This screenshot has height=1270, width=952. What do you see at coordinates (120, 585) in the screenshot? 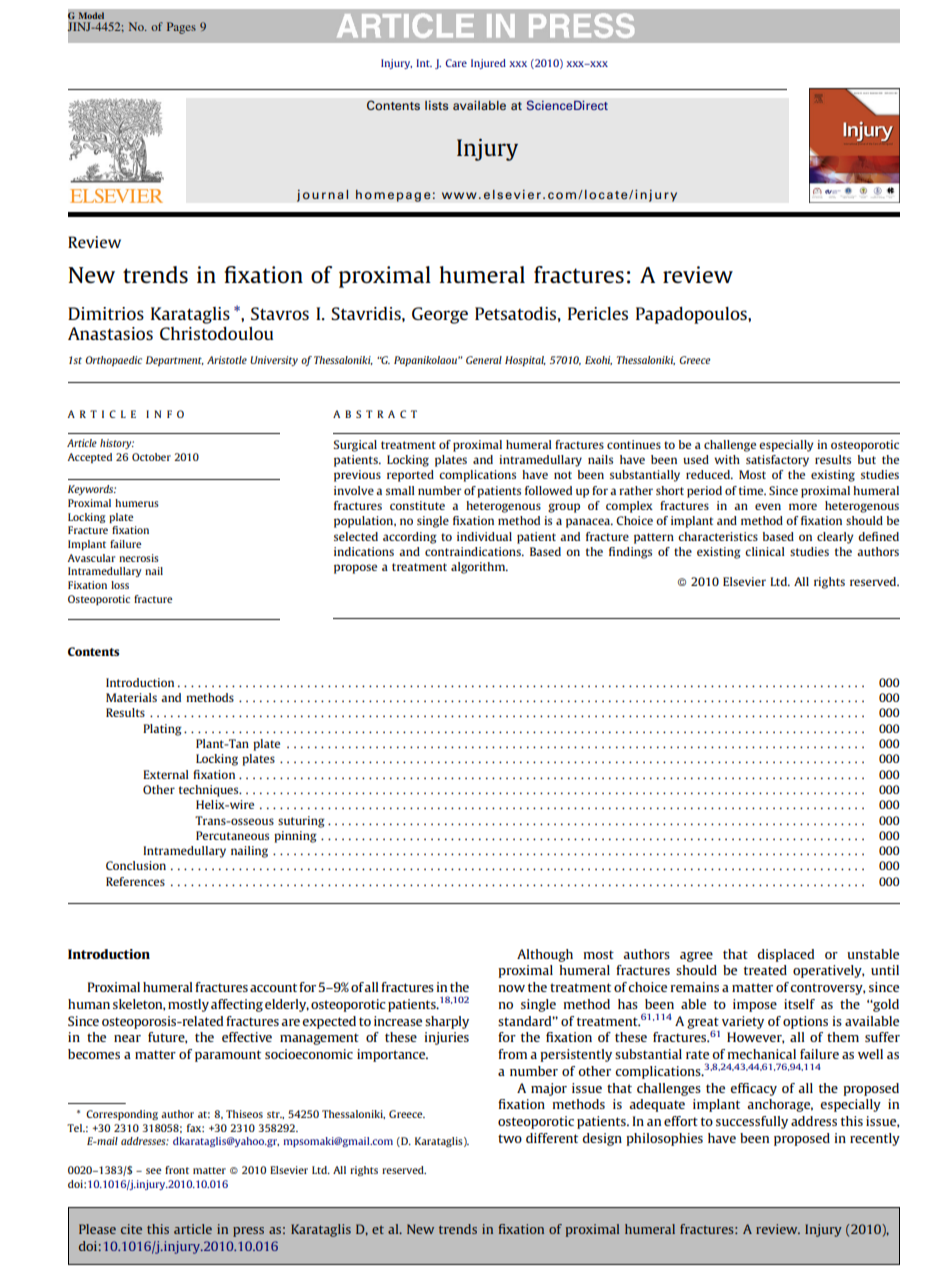
I see `loss` at bounding box center [120, 585].
